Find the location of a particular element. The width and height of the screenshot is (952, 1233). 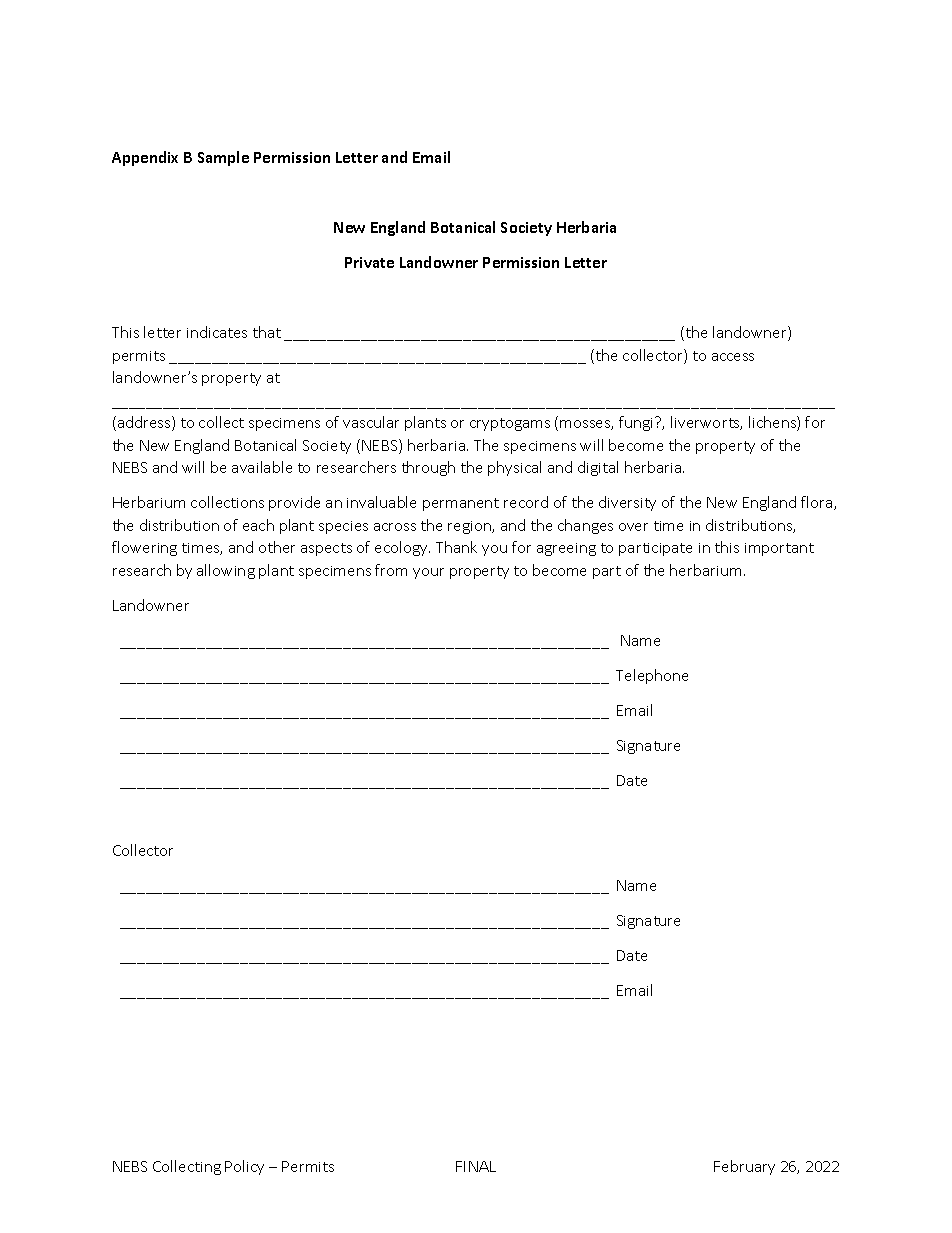

fungi is located at coordinates (637, 423).
